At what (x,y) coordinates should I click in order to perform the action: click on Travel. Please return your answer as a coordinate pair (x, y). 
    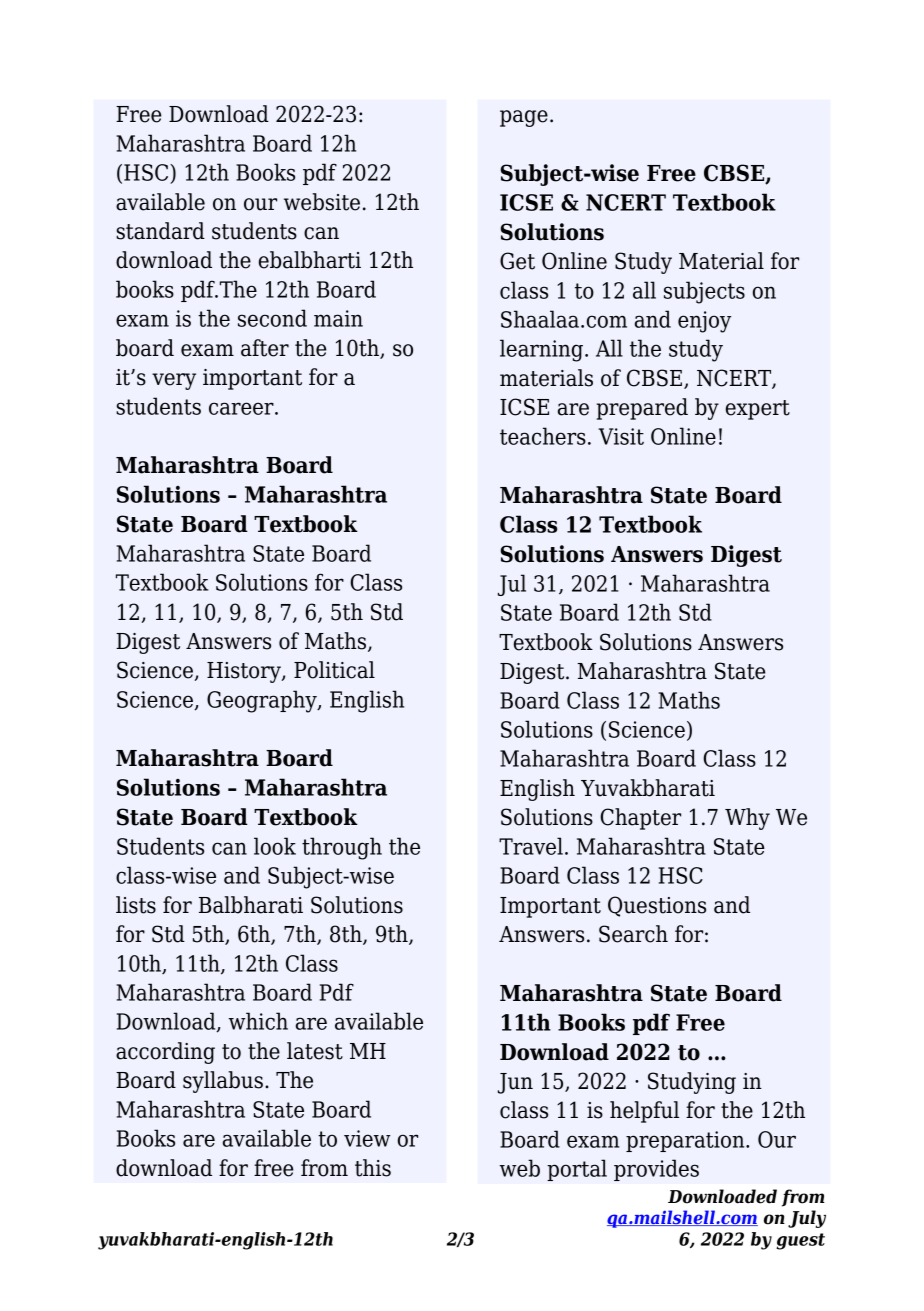
    Looking at the image, I should click on (531, 846).
